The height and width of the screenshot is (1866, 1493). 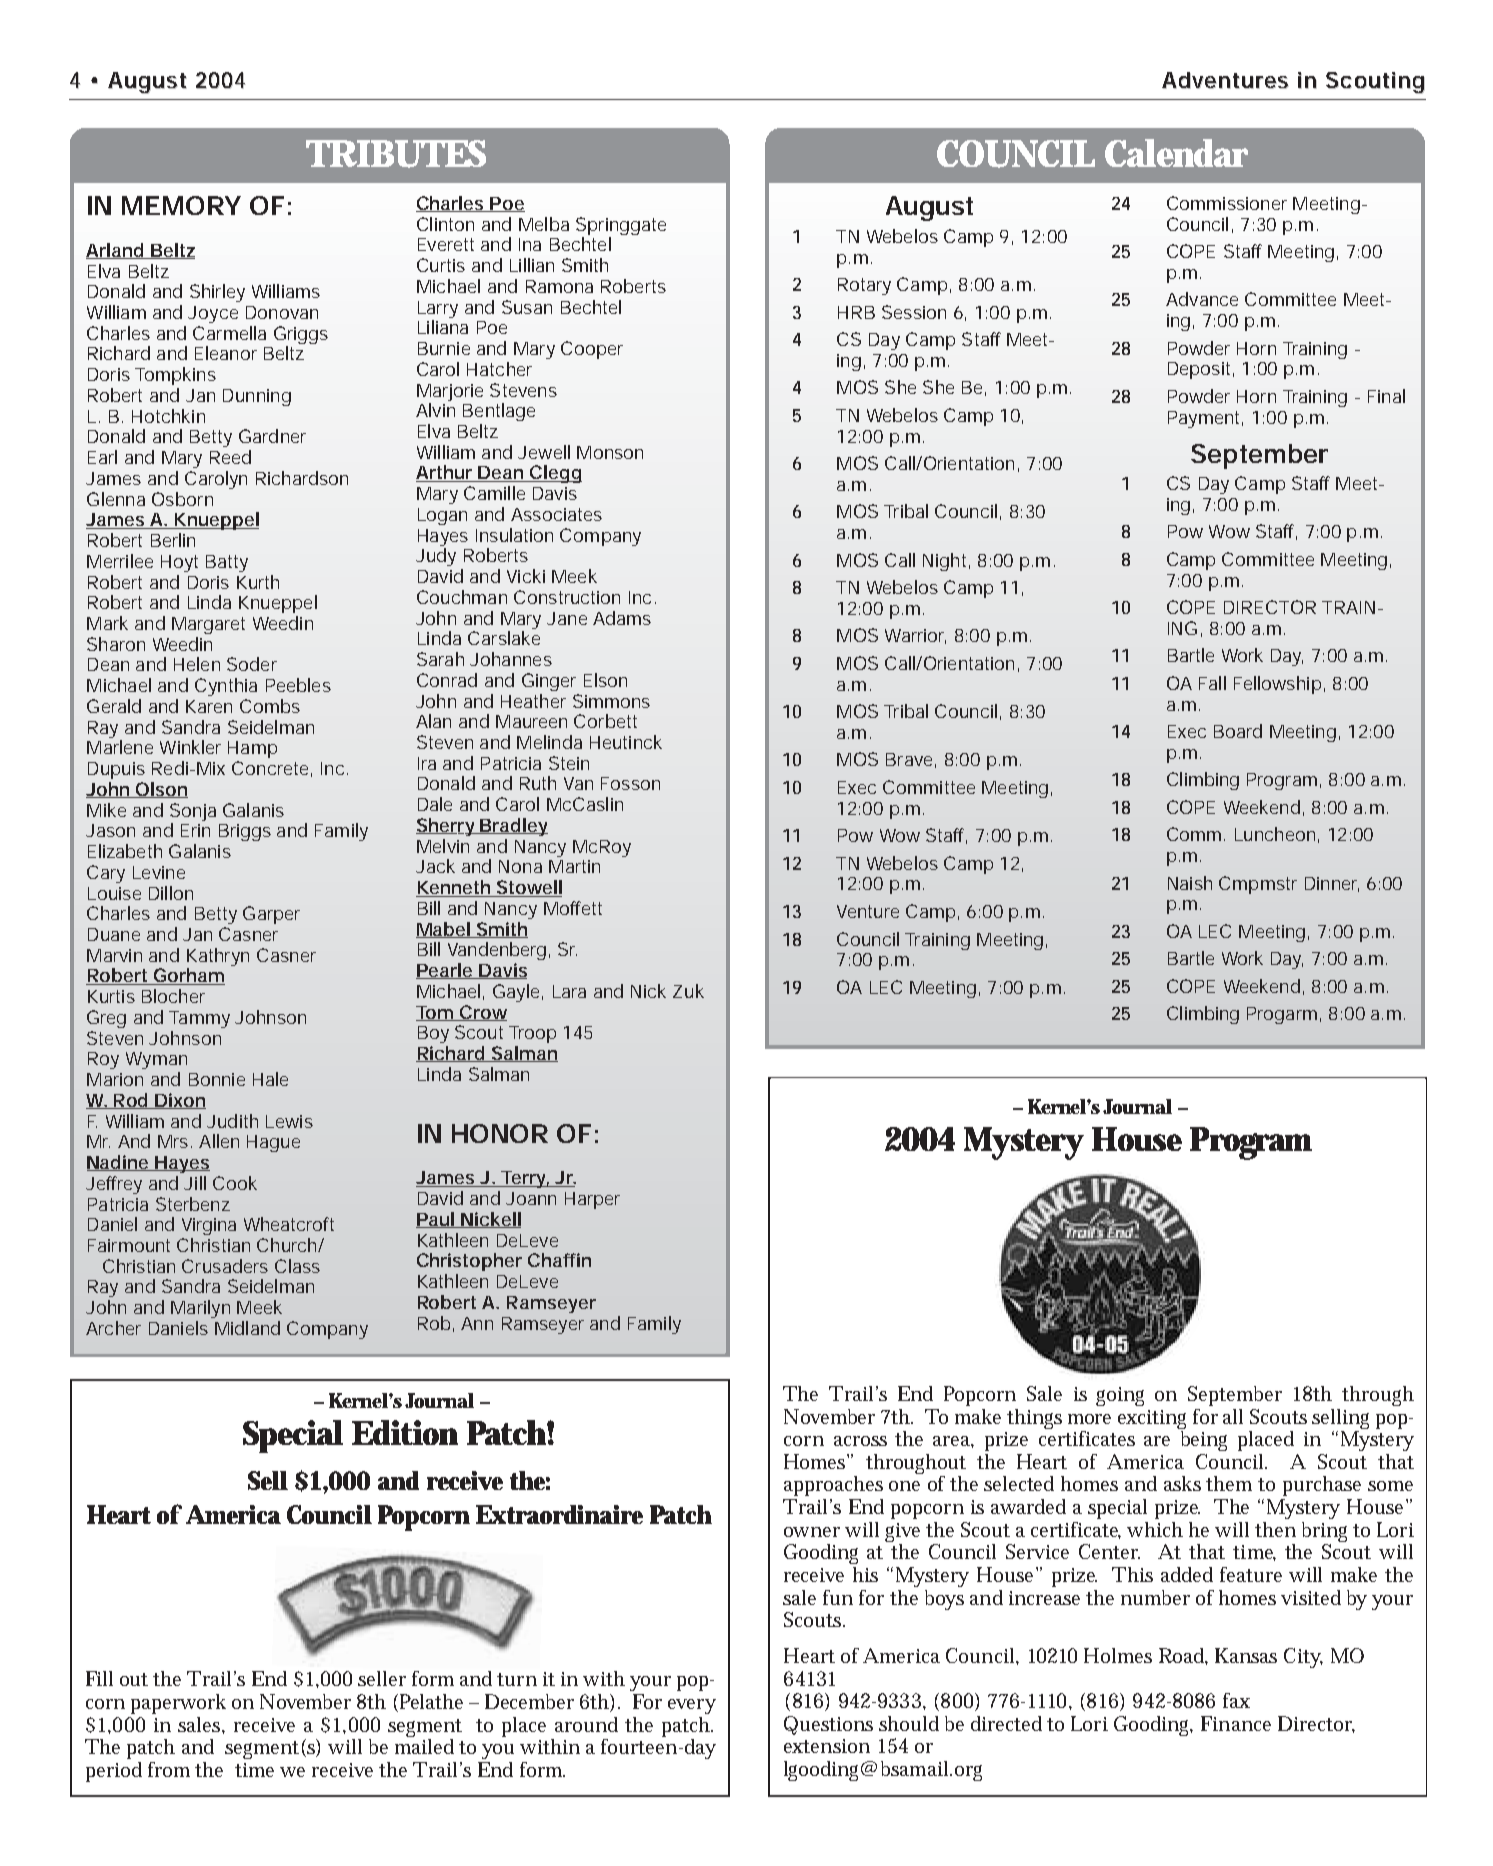 I want to click on Advance, so click(x=1202, y=299).
